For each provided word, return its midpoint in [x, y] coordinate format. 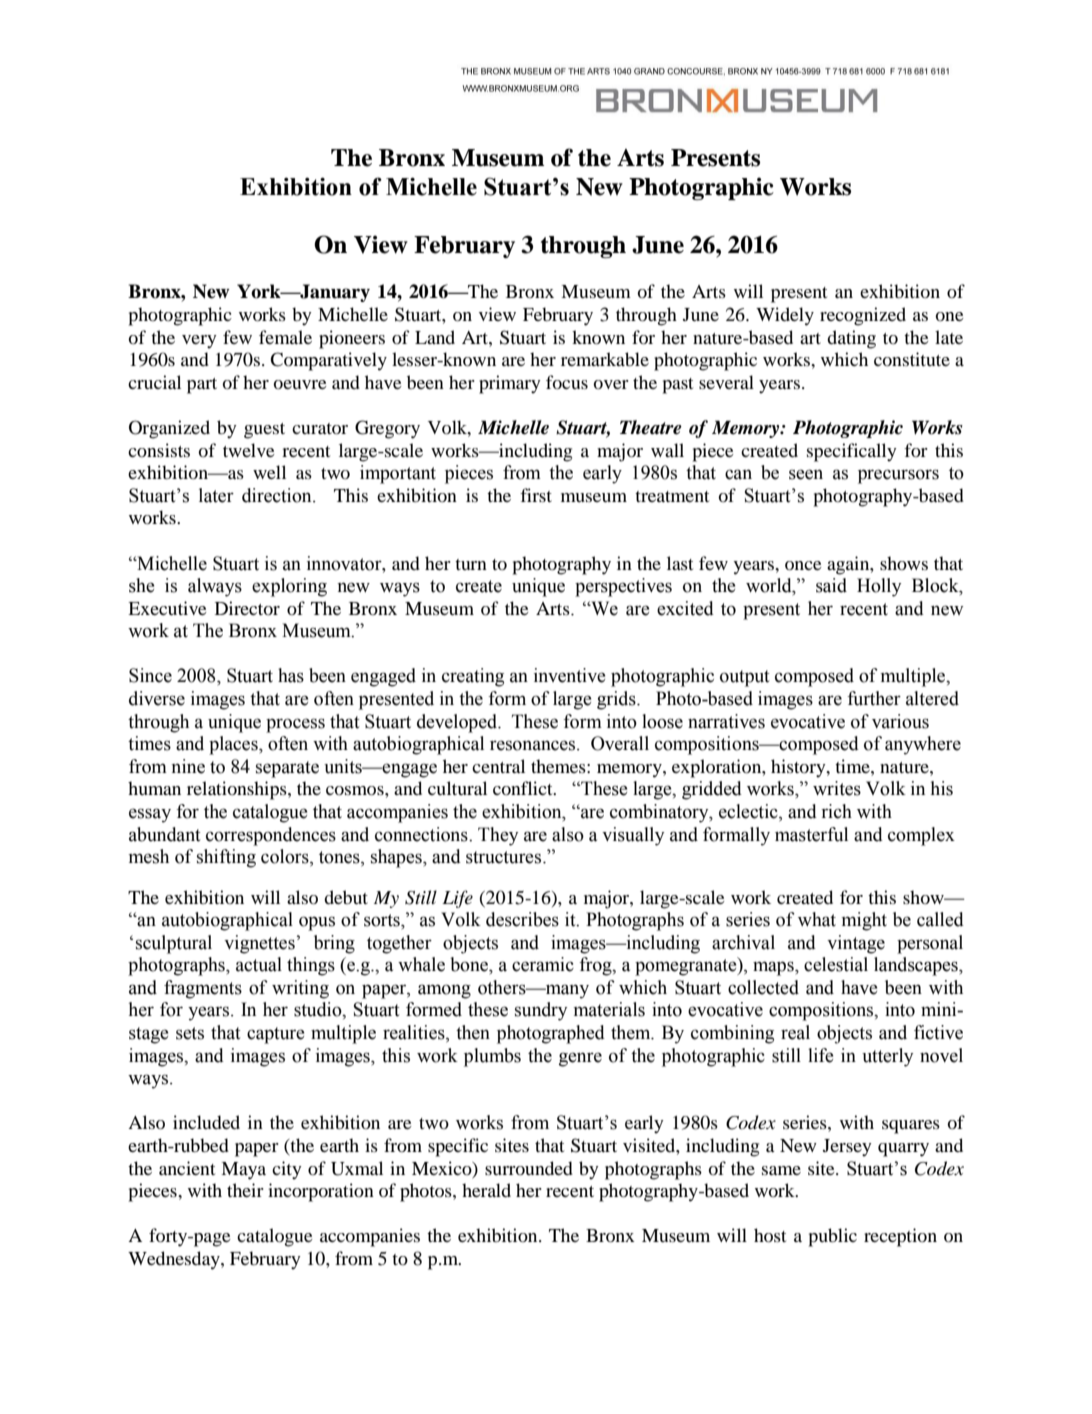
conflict [524, 788]
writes [837, 788]
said [831, 585]
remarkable [605, 359]
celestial [836, 964]
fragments [203, 989]
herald [486, 1190]
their [245, 1190]
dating [851, 339]
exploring [289, 587]
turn [471, 564]
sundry [541, 1011]
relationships [238, 790]
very [199, 342]
